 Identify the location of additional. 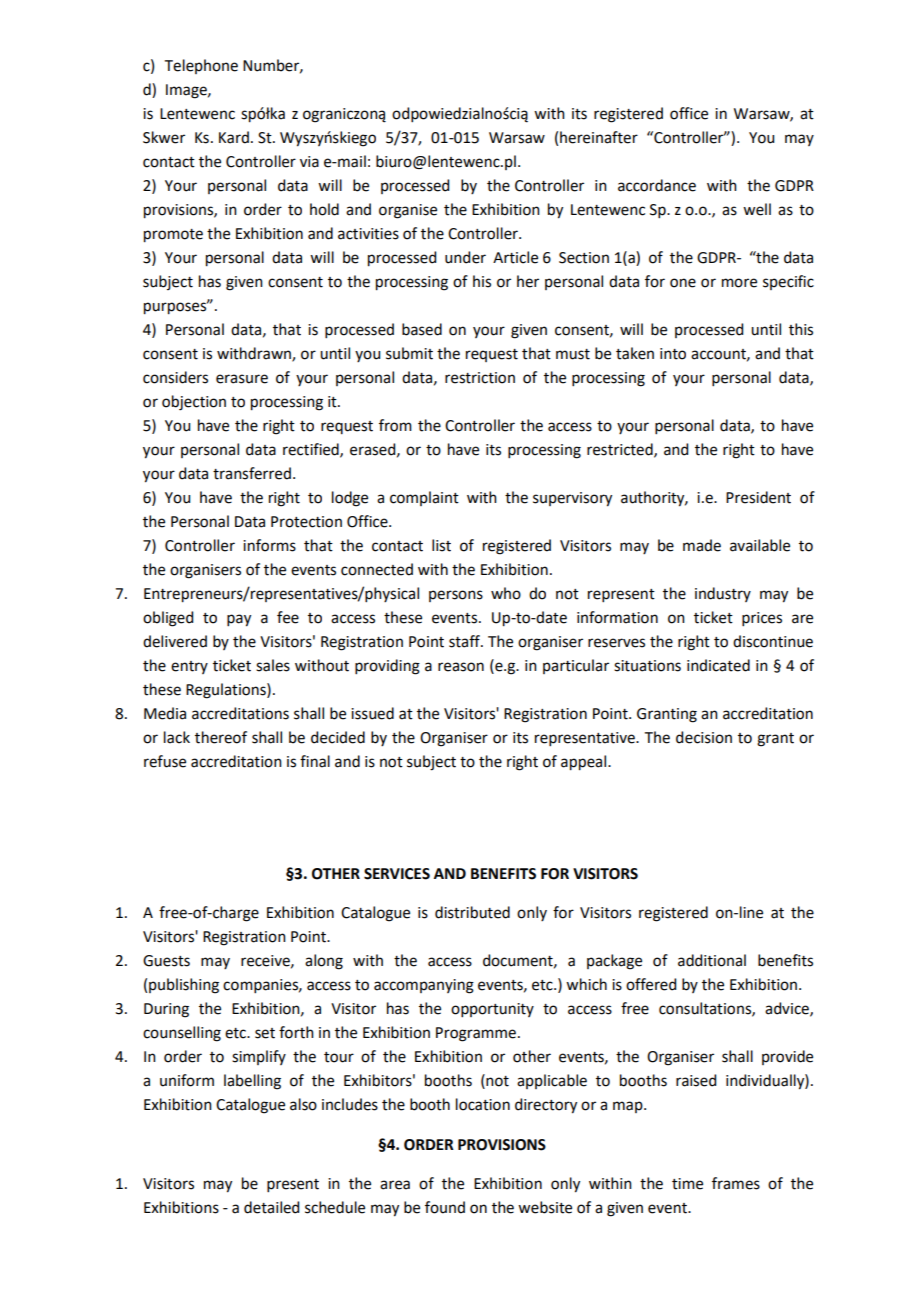
(712, 960).
